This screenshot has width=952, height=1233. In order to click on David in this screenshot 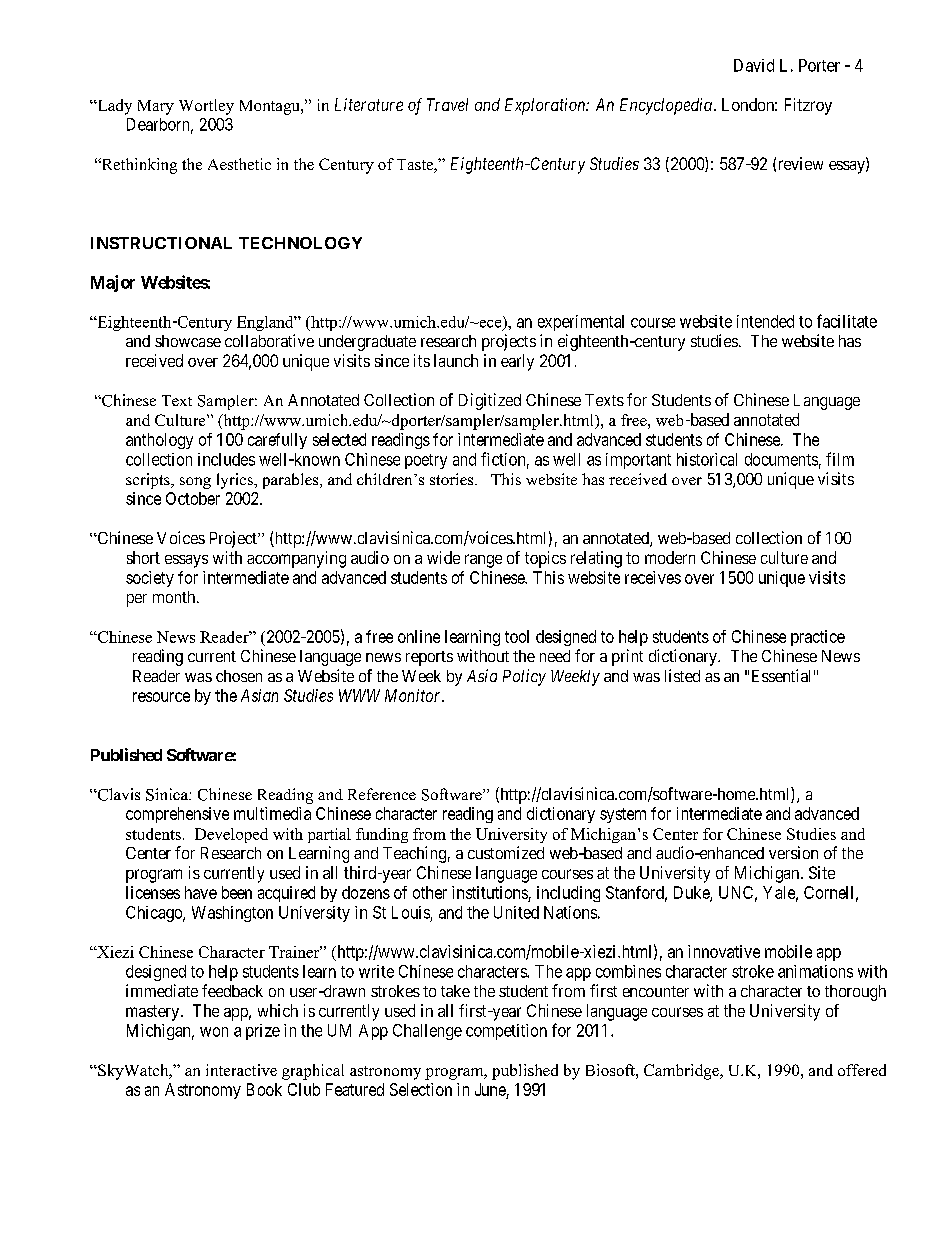, I will do `click(754, 65)`.
